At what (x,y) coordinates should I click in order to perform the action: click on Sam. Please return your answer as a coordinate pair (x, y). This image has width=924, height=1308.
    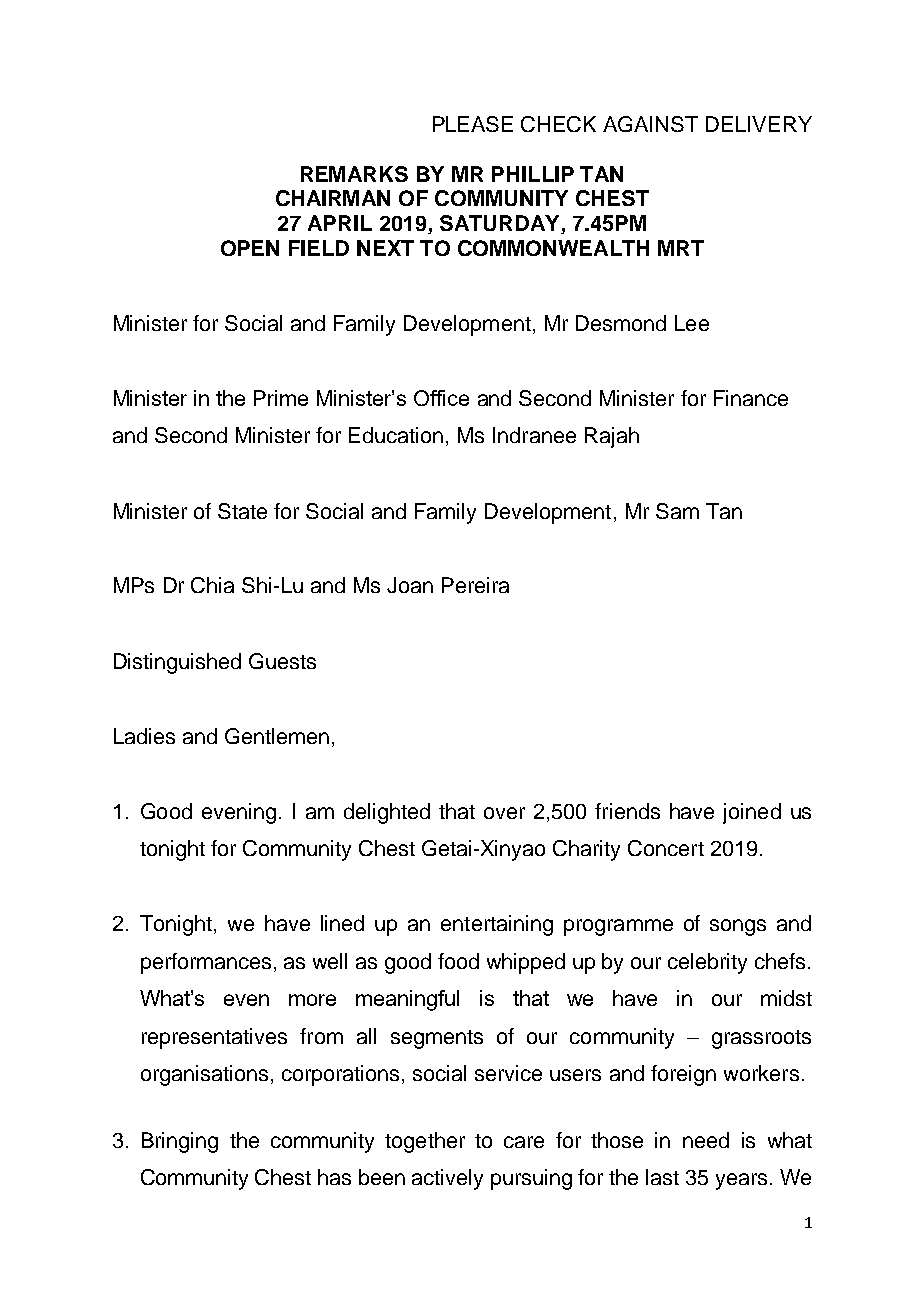
    Looking at the image, I should click on (677, 511).
